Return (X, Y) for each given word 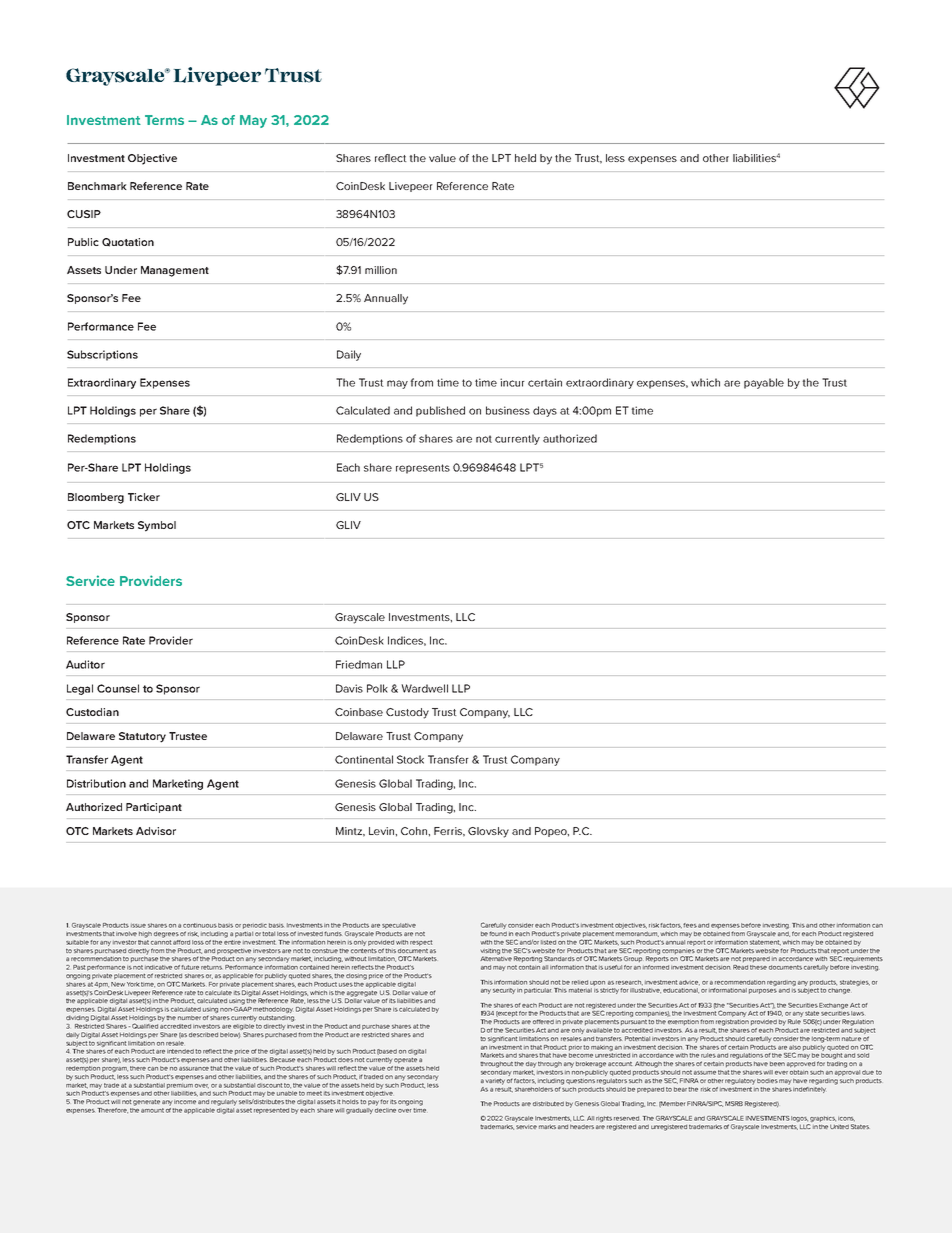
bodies (767, 1081)
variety (495, 1082)
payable (764, 383)
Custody (407, 713)
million (381, 270)
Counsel (118, 688)
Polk (377, 688)
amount (152, 1110)
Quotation (128, 242)
